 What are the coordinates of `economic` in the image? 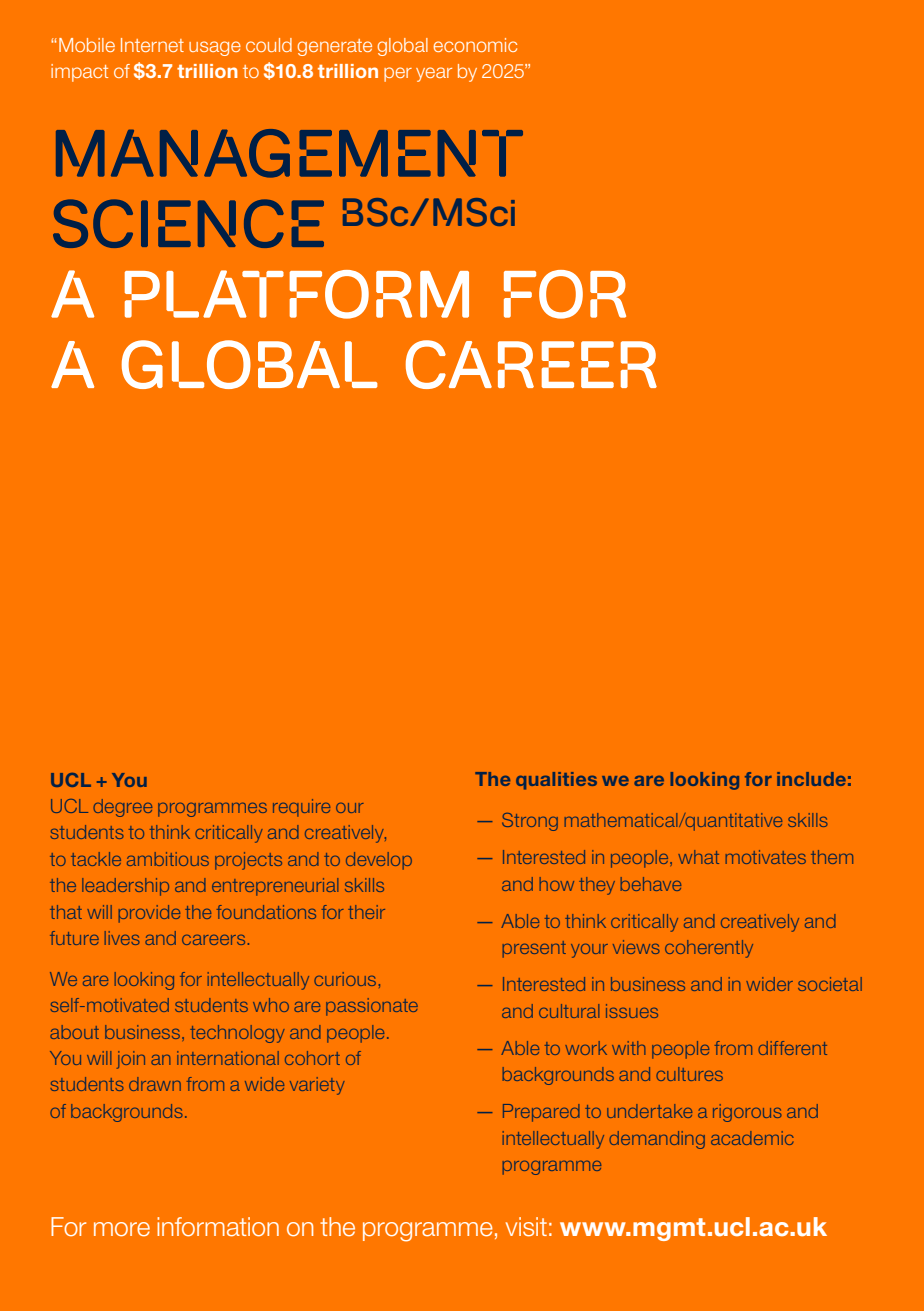 It's located at (475, 45).
